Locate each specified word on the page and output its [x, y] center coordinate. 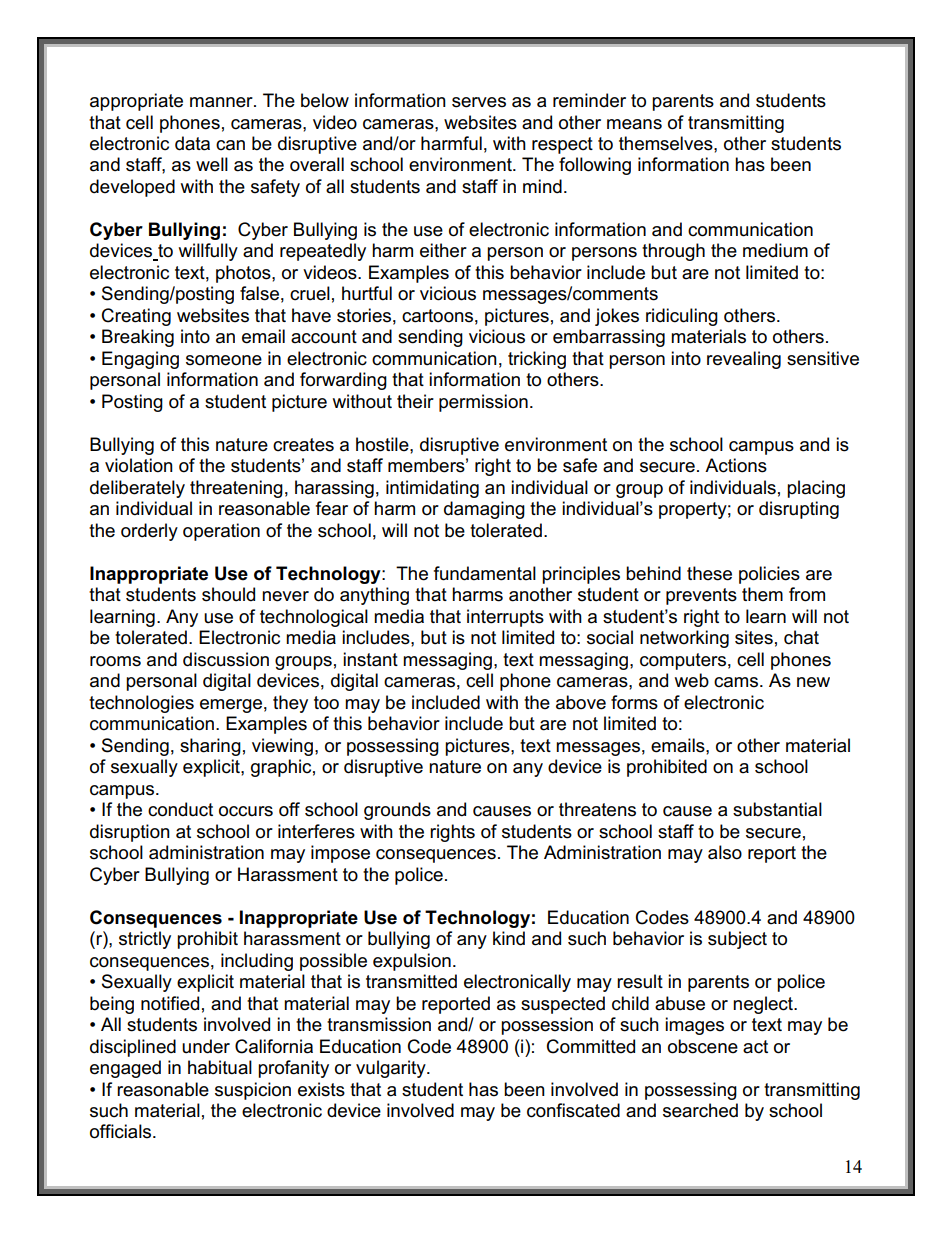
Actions [736, 465]
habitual [220, 1067]
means [634, 124]
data [192, 143]
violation [139, 465]
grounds [397, 811]
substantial [777, 809]
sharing [210, 747]
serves [479, 102]
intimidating [432, 489]
